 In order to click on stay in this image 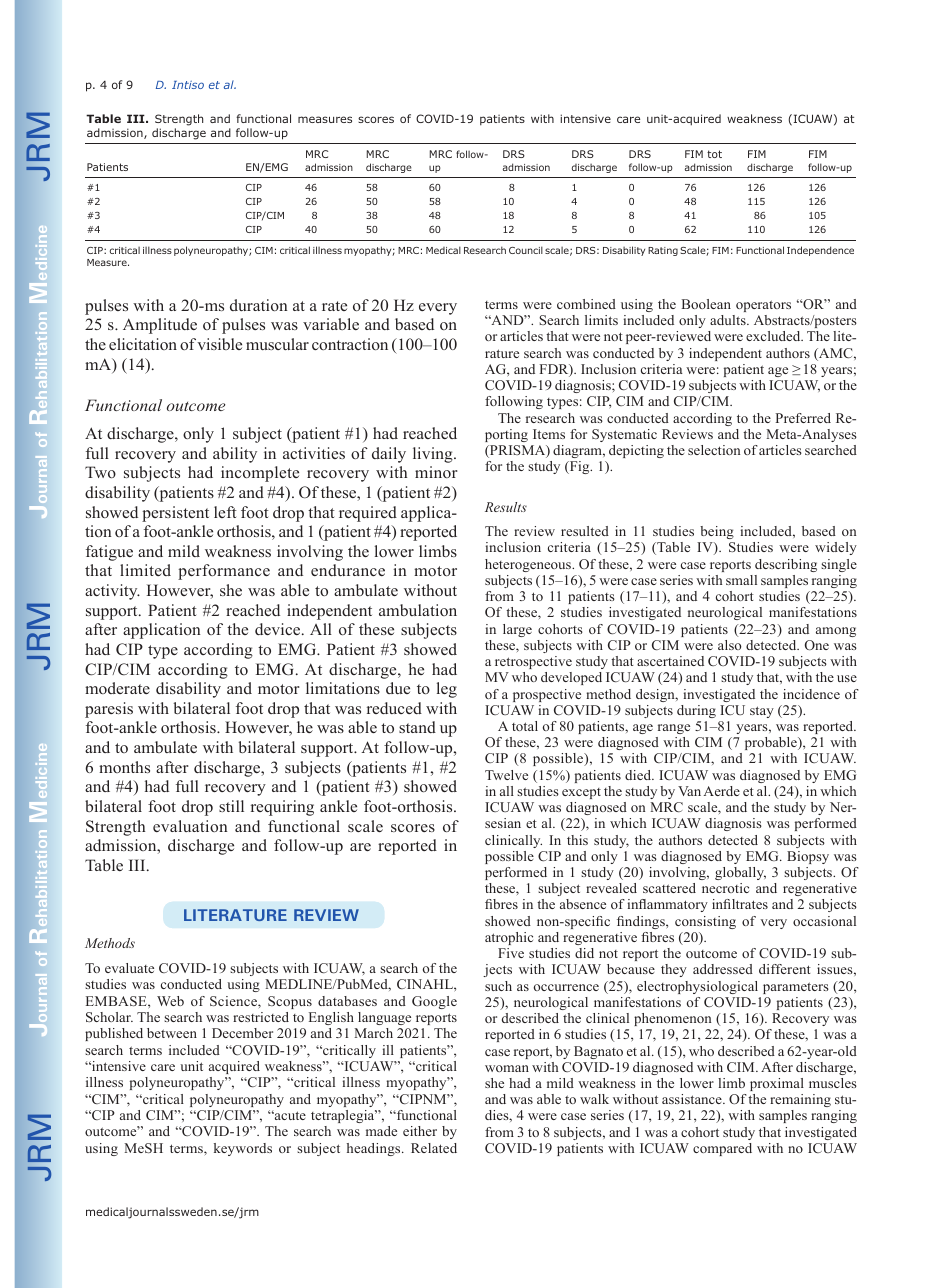, I will do `click(762, 712)`.
